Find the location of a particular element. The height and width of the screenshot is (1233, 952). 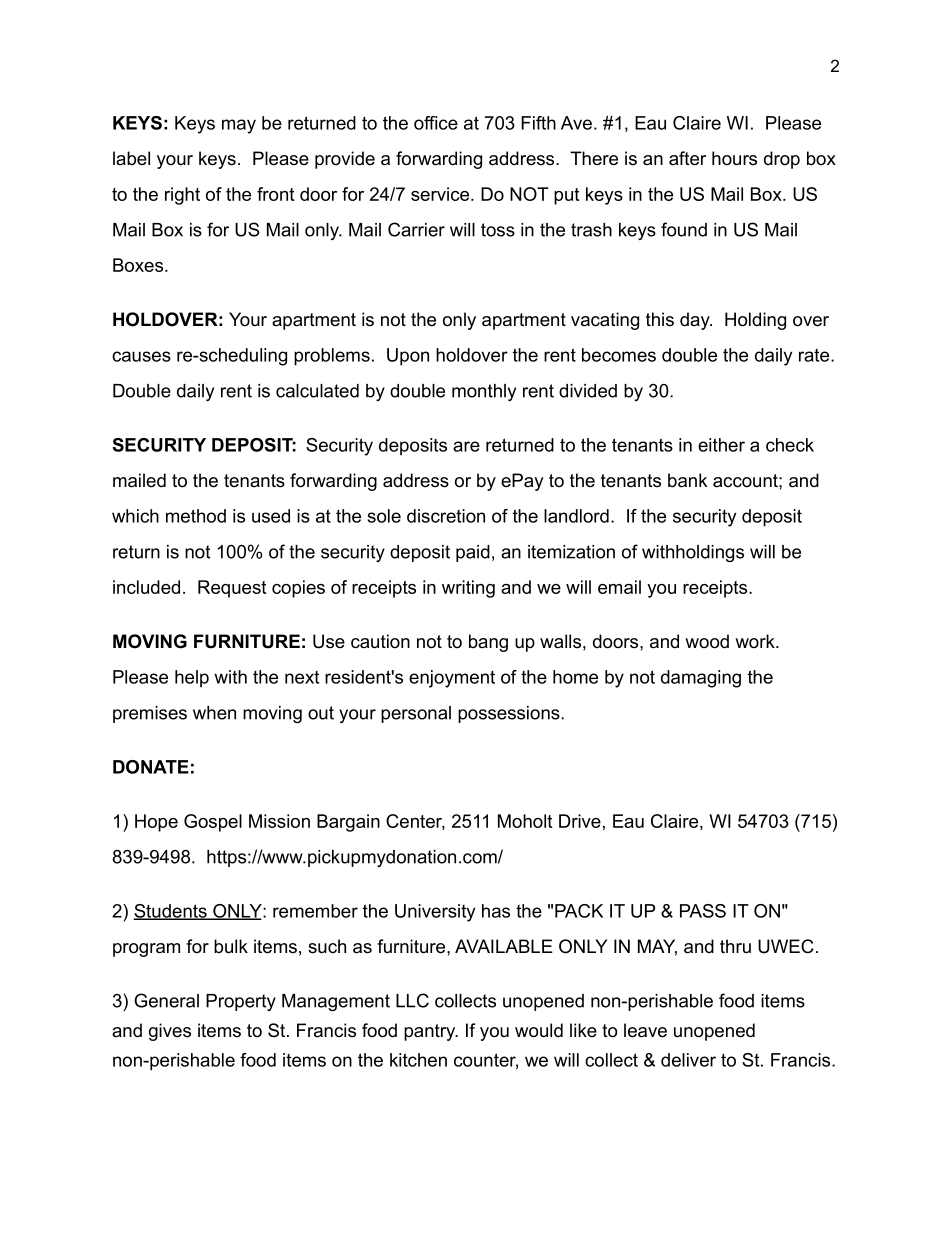

method is located at coordinates (196, 516).
